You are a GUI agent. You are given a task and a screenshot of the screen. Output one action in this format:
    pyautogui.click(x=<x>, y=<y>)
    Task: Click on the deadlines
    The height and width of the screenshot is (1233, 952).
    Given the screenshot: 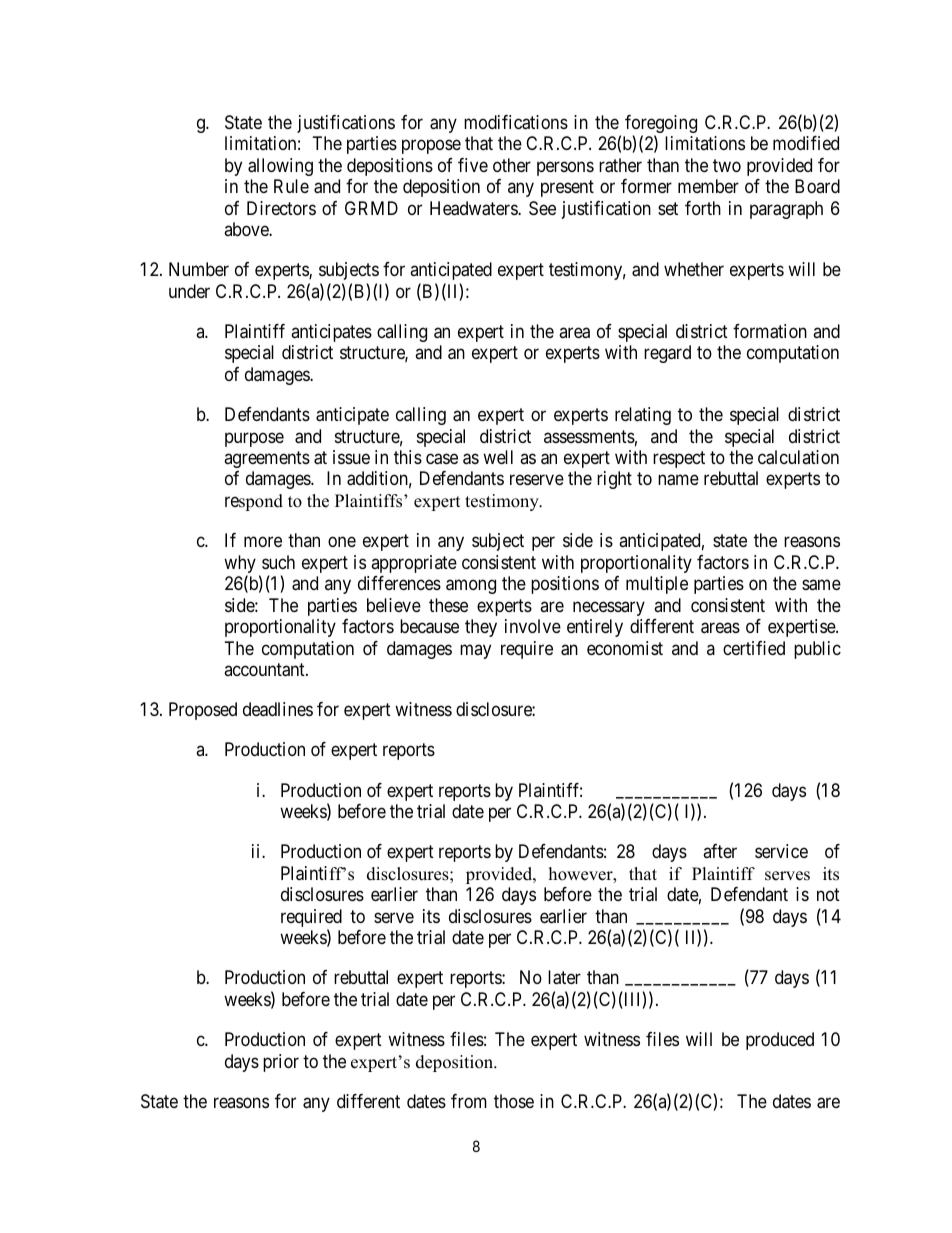 What is the action you would take?
    pyautogui.click(x=278, y=709)
